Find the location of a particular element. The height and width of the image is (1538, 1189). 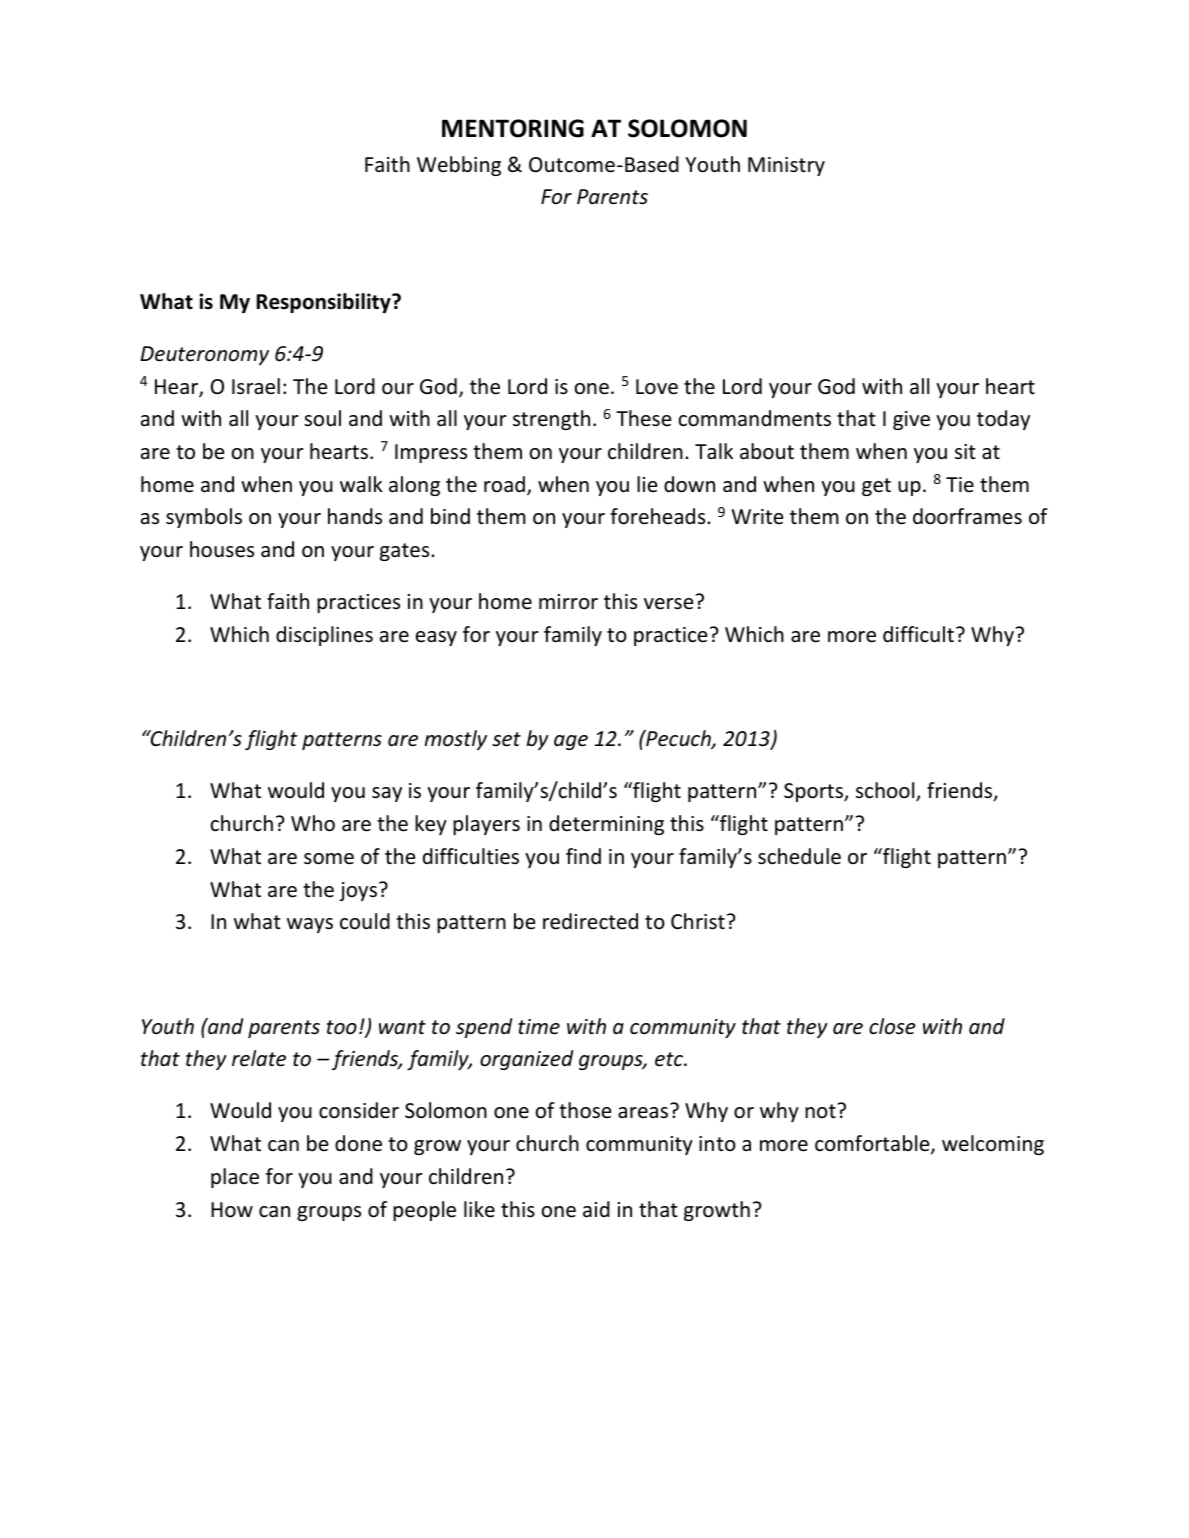

Love is located at coordinates (657, 387).
